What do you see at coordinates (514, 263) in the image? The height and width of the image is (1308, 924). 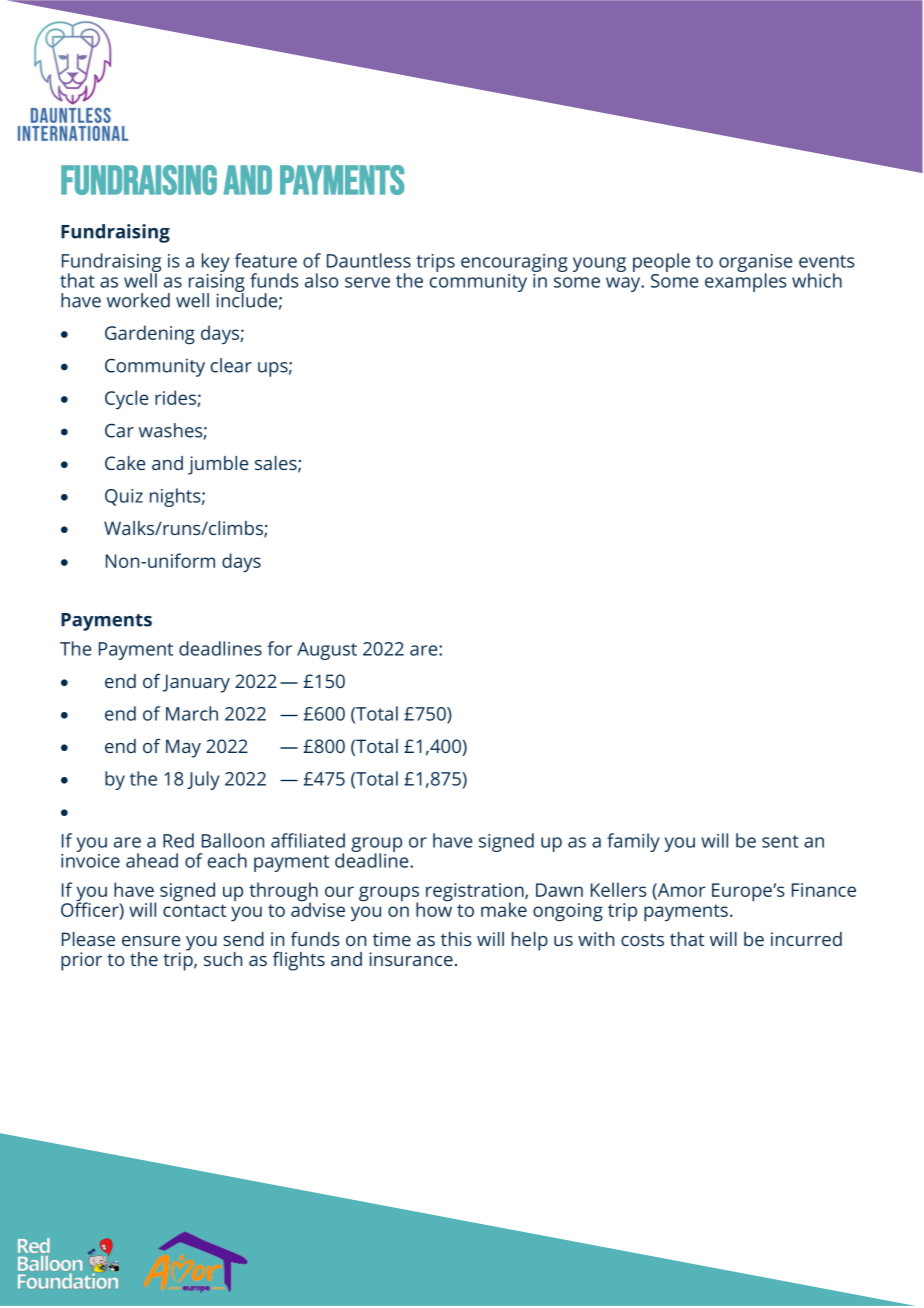 I see `encouraging` at bounding box center [514, 263].
